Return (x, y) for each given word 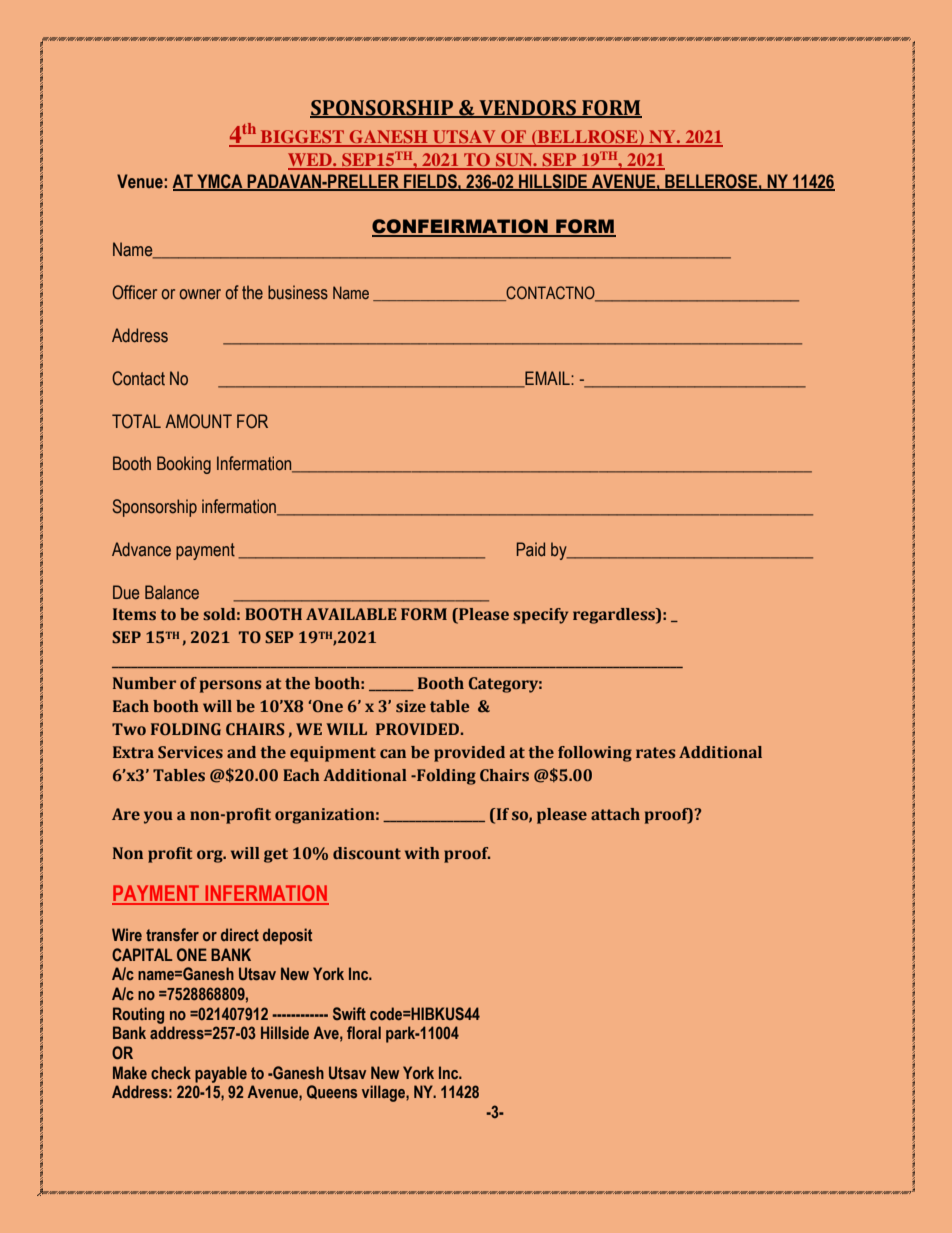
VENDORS (527, 109)
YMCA (220, 182)
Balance (172, 592)
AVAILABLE (351, 614)
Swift (349, 1013)
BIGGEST (302, 138)
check (171, 1072)
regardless (615, 616)
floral (364, 1032)
